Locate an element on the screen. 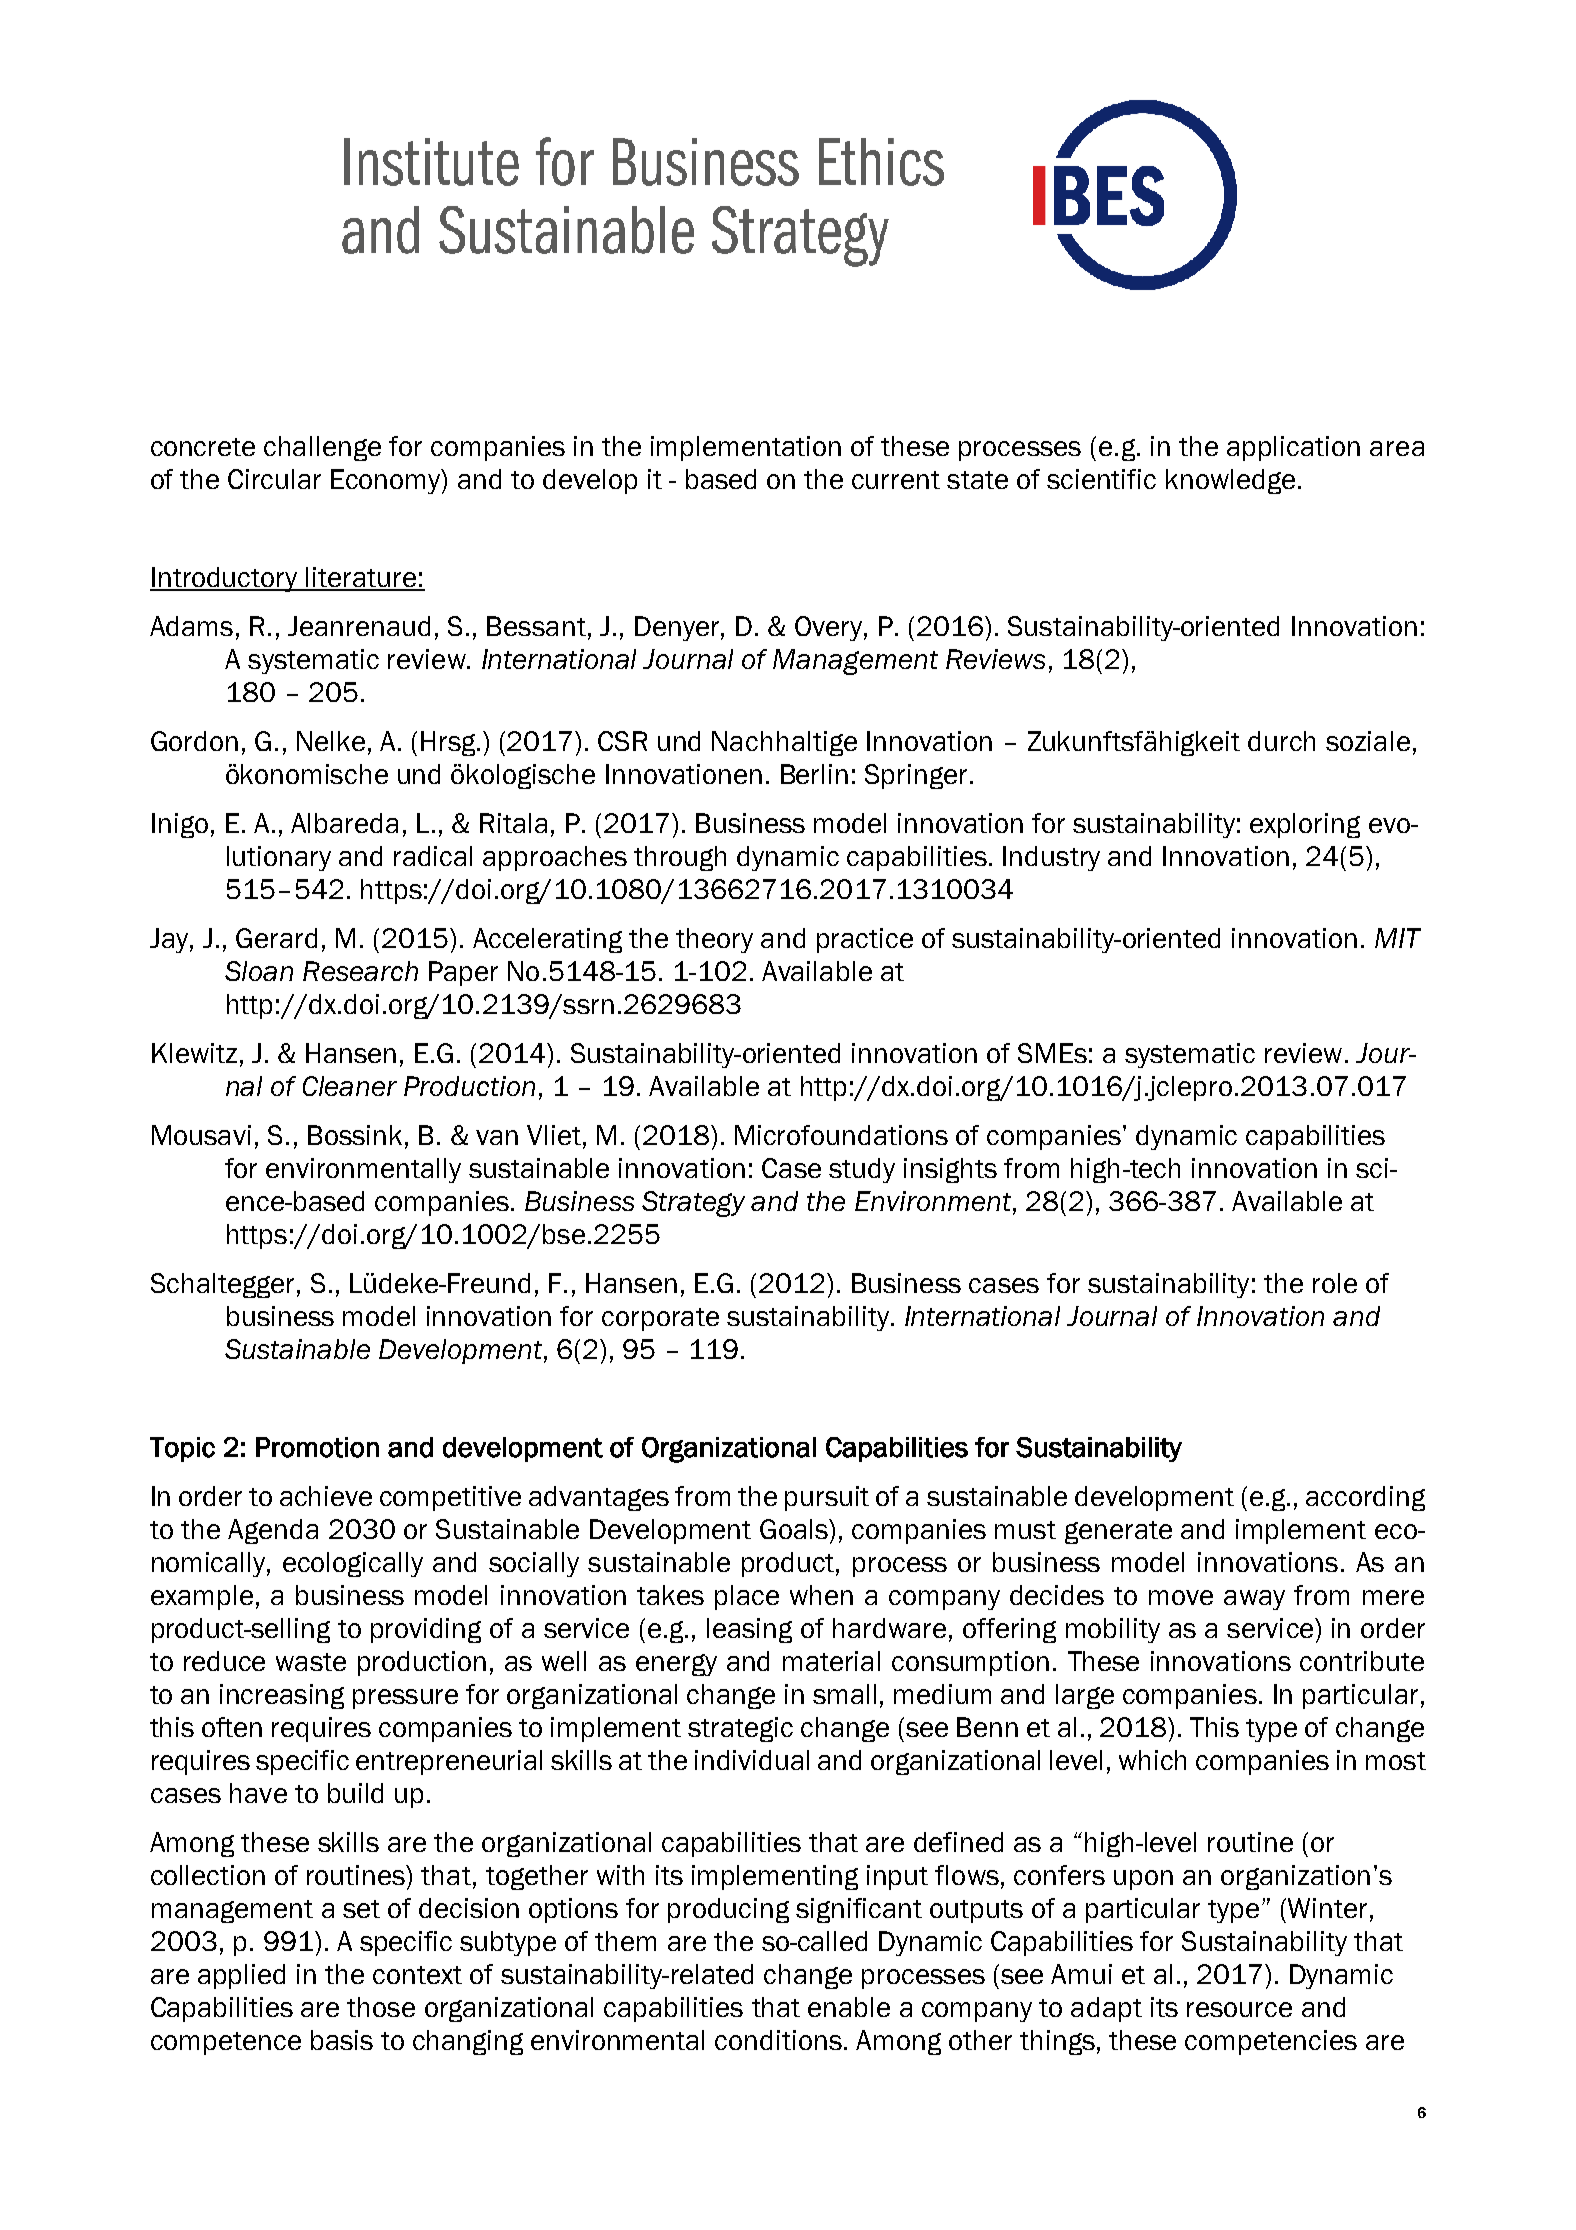  role is located at coordinates (1335, 1283).
